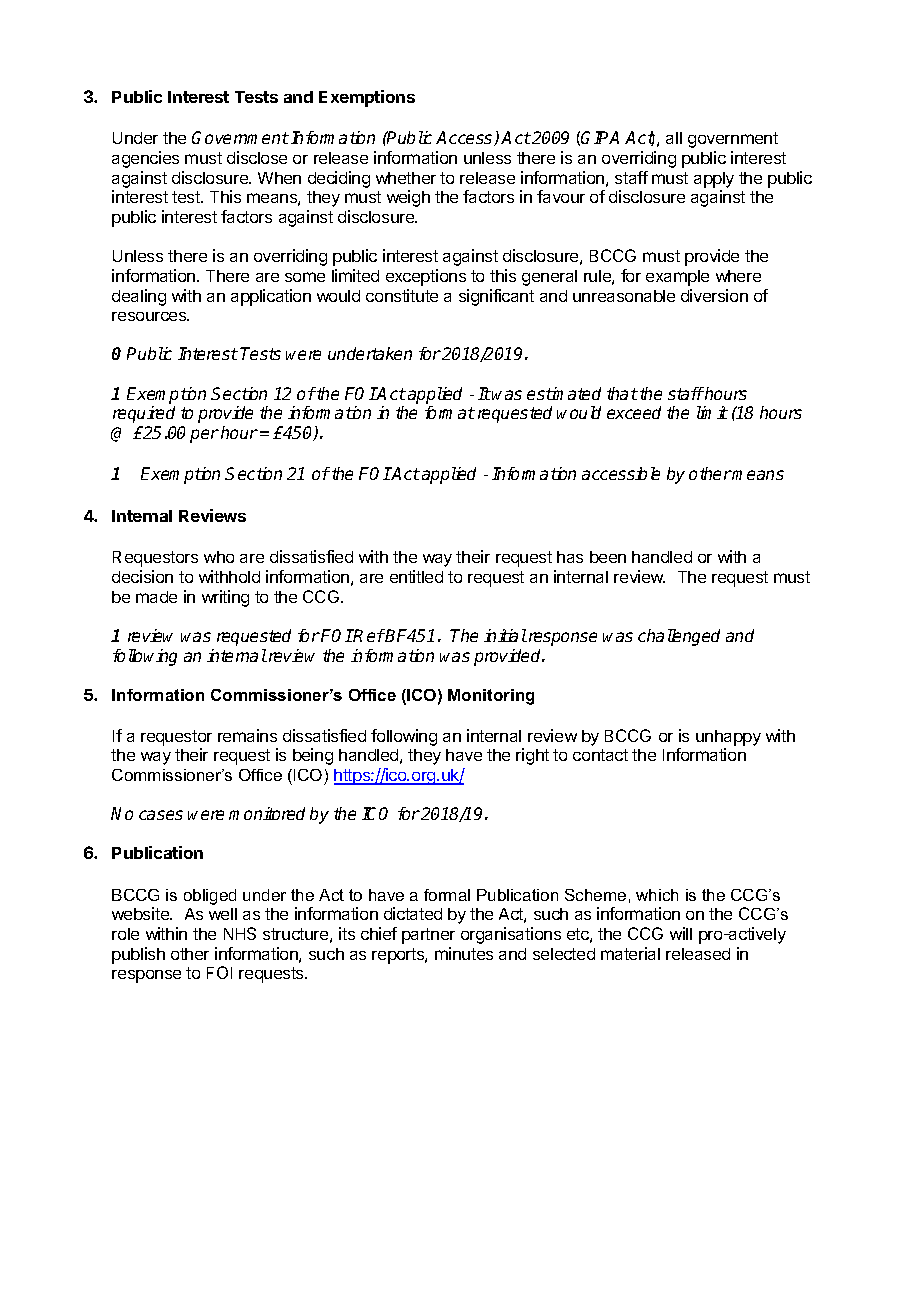 This screenshot has width=924, height=1308. What do you see at coordinates (416, 576) in the screenshot?
I see `entitled` at bounding box center [416, 576].
